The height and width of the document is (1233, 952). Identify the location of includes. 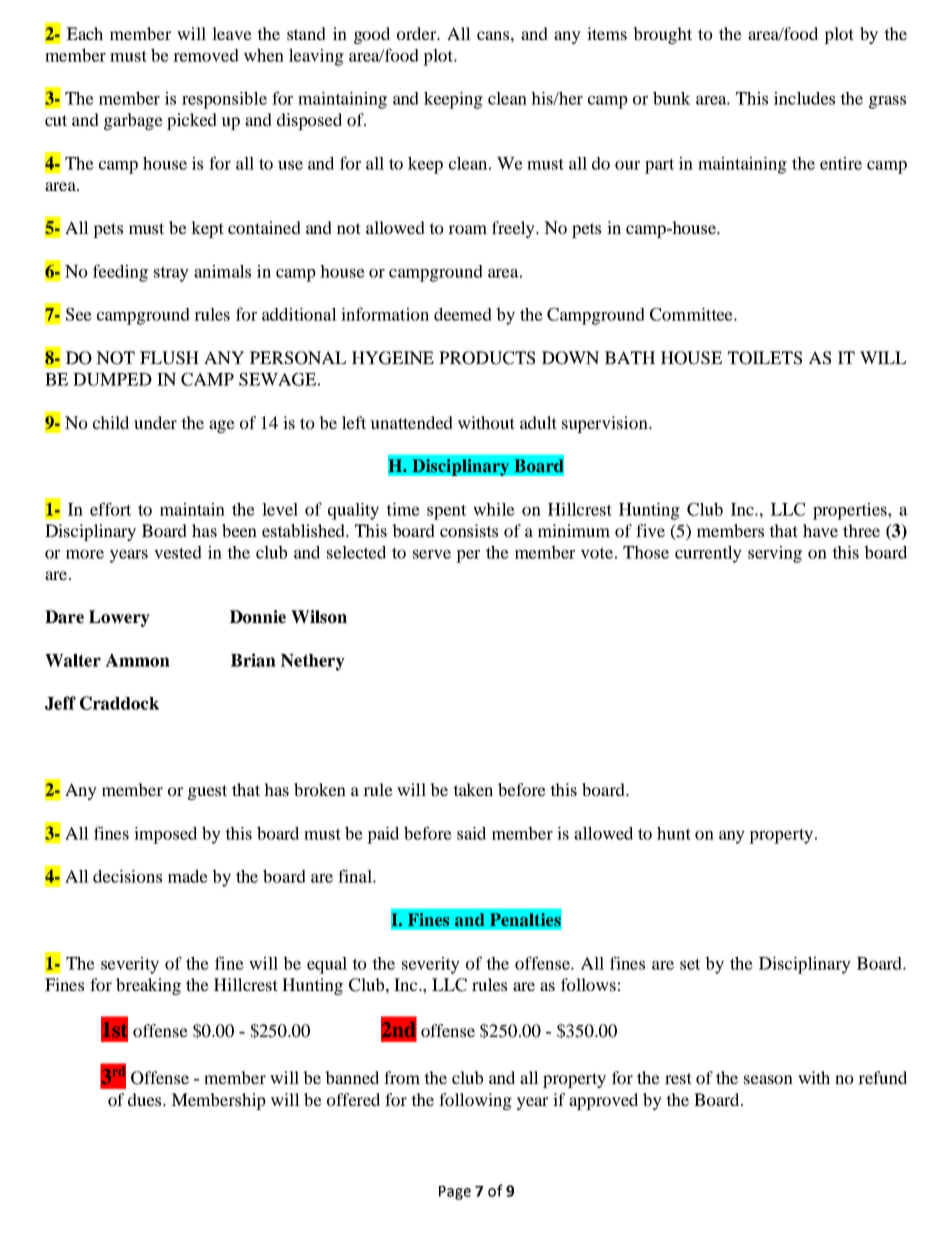
(804, 98).
